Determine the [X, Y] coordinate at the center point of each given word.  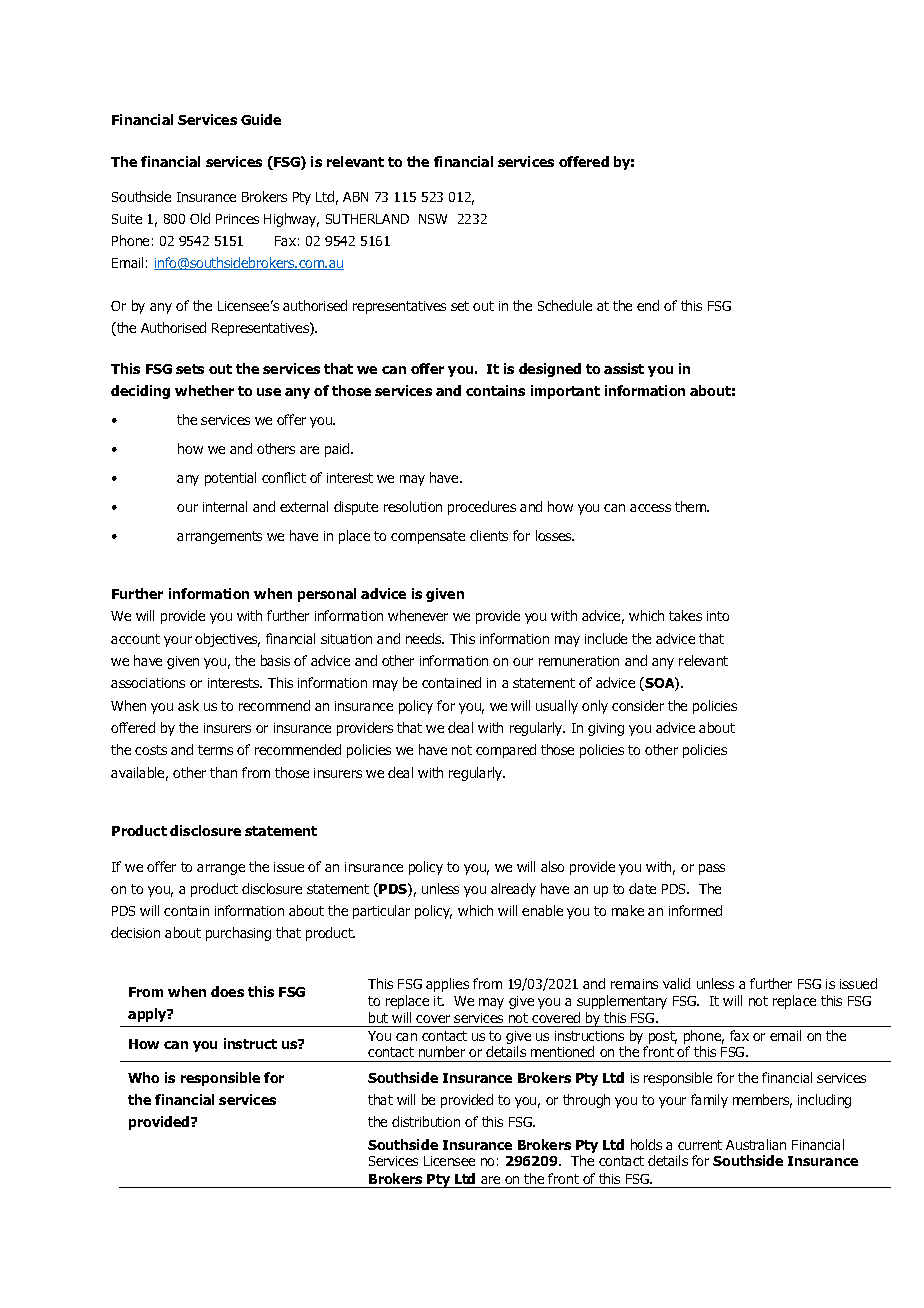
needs [425, 638]
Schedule [565, 305]
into [718, 616]
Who [143, 1077]
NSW [433, 219]
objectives [227, 640]
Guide [261, 119]
